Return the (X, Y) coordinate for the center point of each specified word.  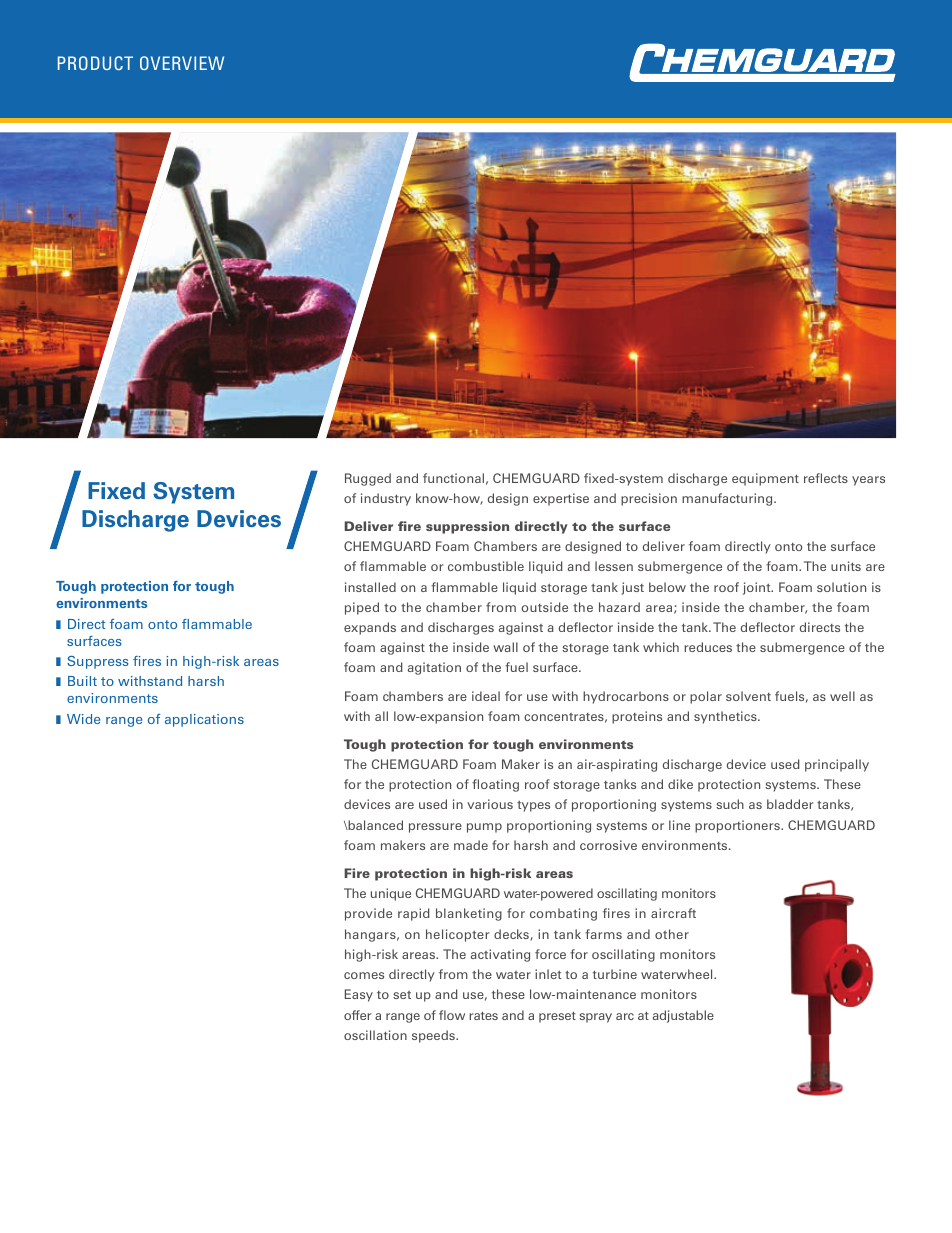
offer (357, 1015)
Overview (182, 63)
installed (370, 587)
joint (758, 588)
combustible (486, 566)
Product (95, 63)
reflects (826, 478)
